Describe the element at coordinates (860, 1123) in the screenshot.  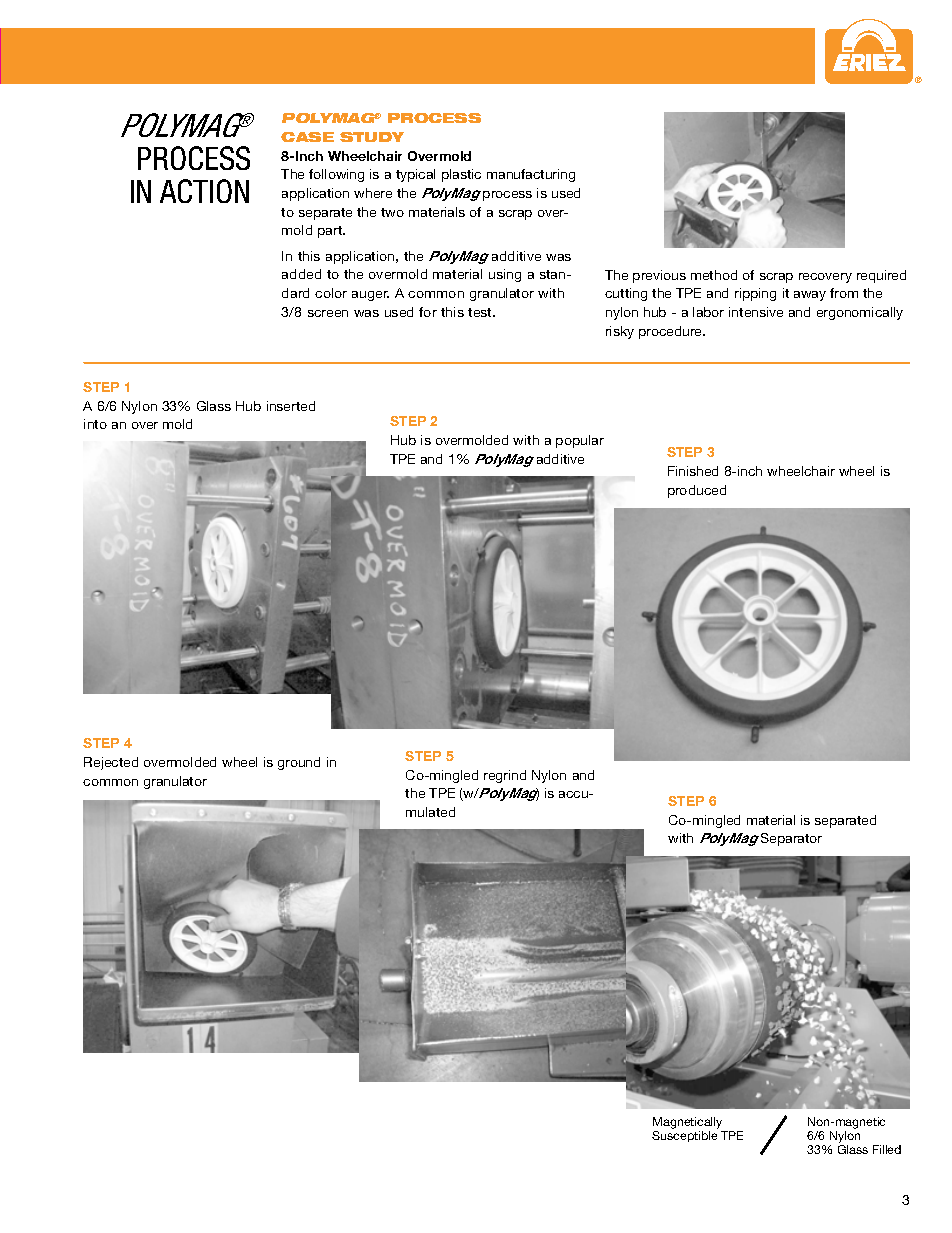
I see `MAGNETIC` at that location.
